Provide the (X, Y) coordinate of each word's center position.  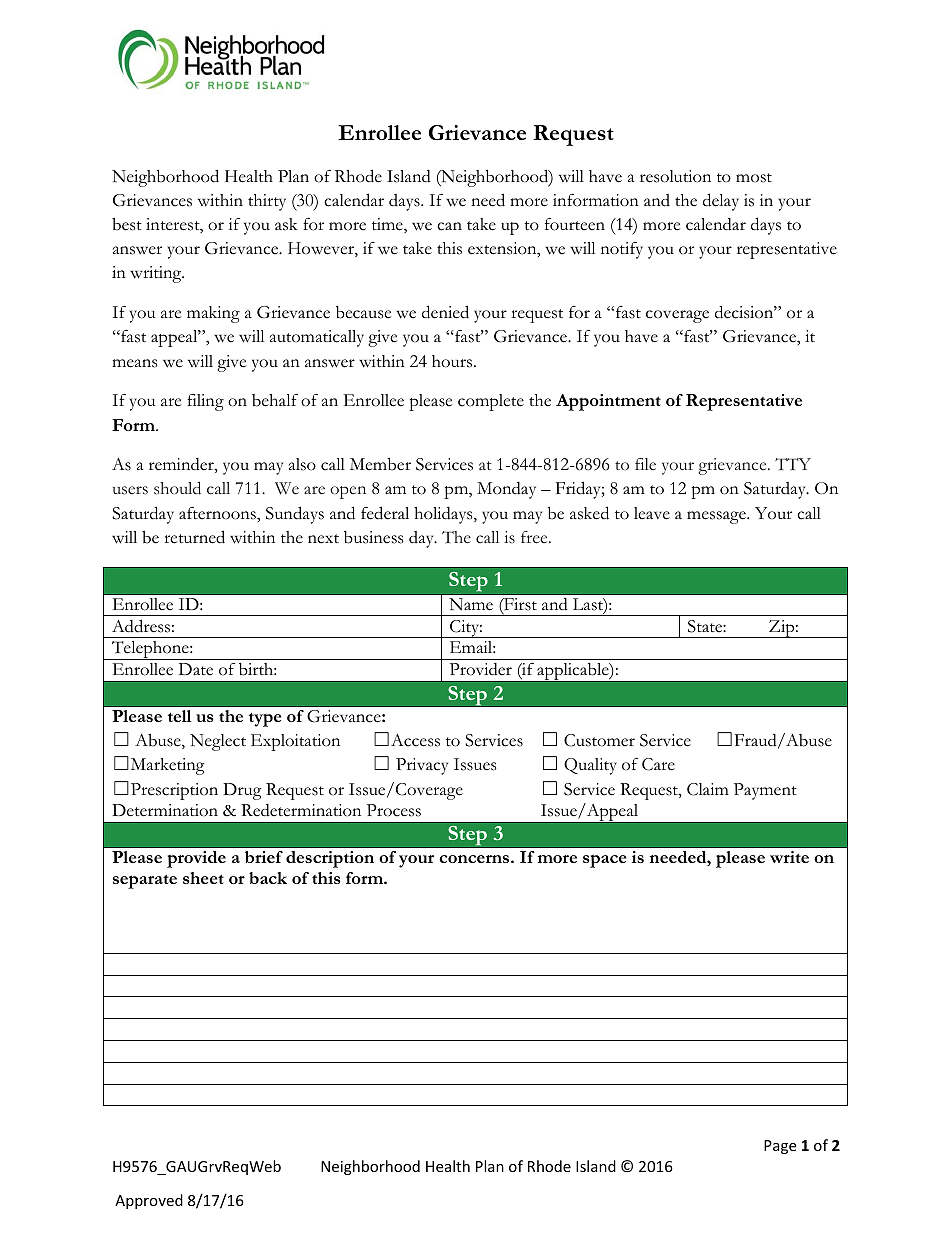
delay (721, 202)
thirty (267, 202)
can (449, 226)
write (789, 857)
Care (658, 764)
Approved (149, 1201)
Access (415, 740)
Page (780, 1147)
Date (196, 669)
